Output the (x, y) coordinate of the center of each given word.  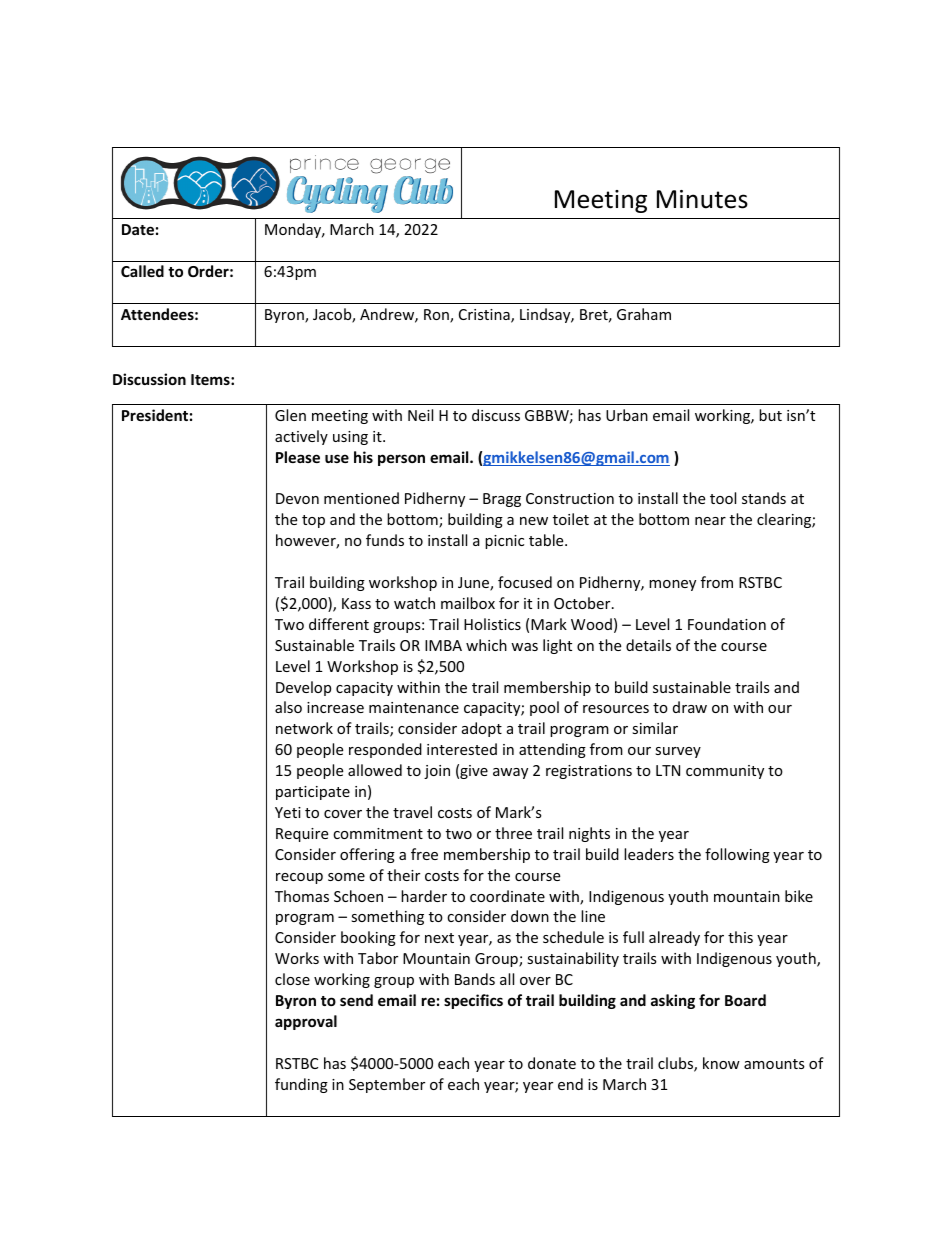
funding (301, 1085)
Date (138, 229)
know (721, 1063)
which (486, 645)
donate (552, 1063)
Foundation (727, 624)
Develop (303, 688)
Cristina (485, 316)
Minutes (702, 199)
